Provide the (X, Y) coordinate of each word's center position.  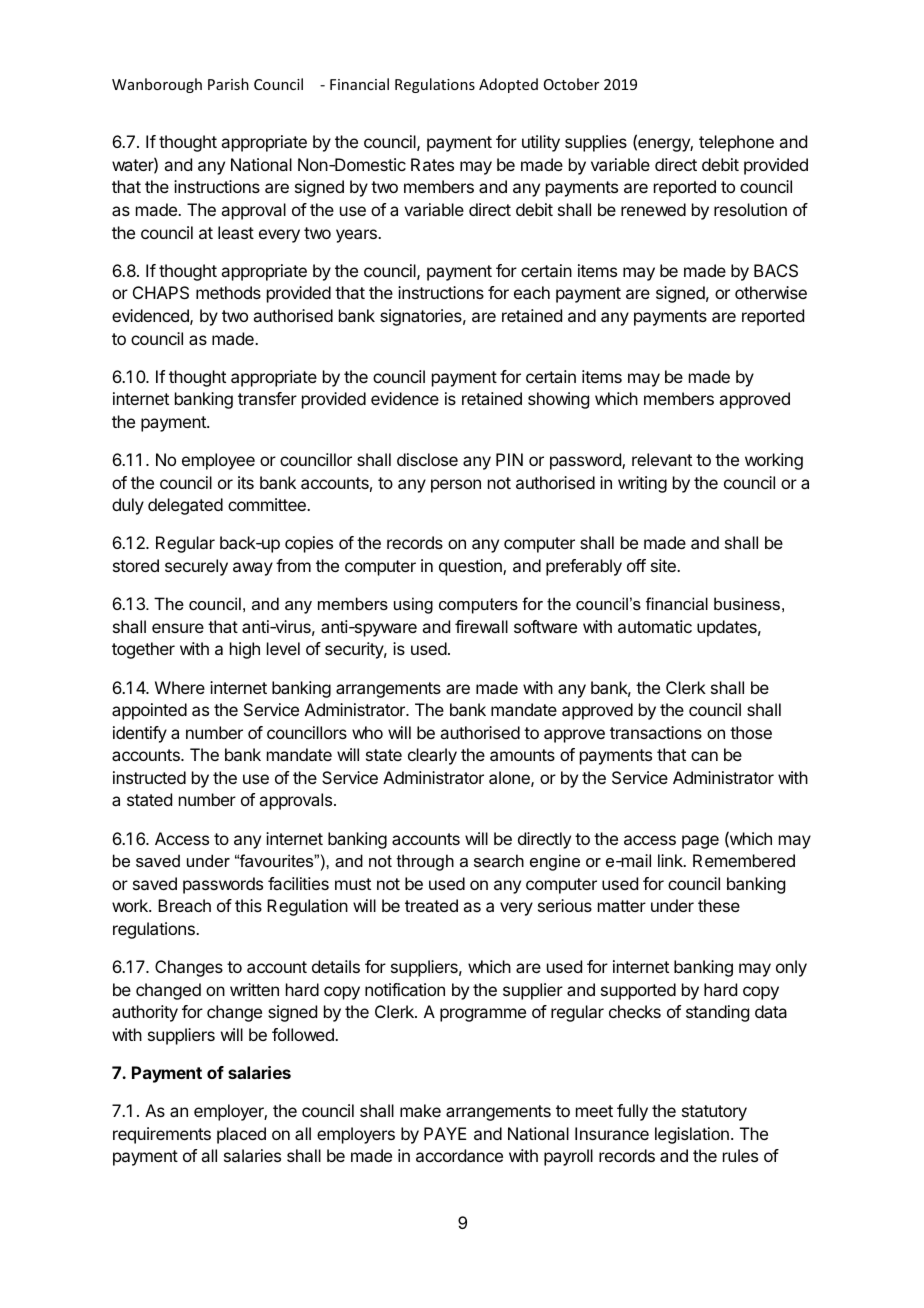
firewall (481, 626)
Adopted (508, 85)
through (425, 862)
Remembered (744, 860)
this (248, 905)
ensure (178, 628)
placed (241, 1135)
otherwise (771, 292)
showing (558, 400)
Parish (228, 84)
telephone (736, 143)
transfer (267, 398)
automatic (655, 626)
